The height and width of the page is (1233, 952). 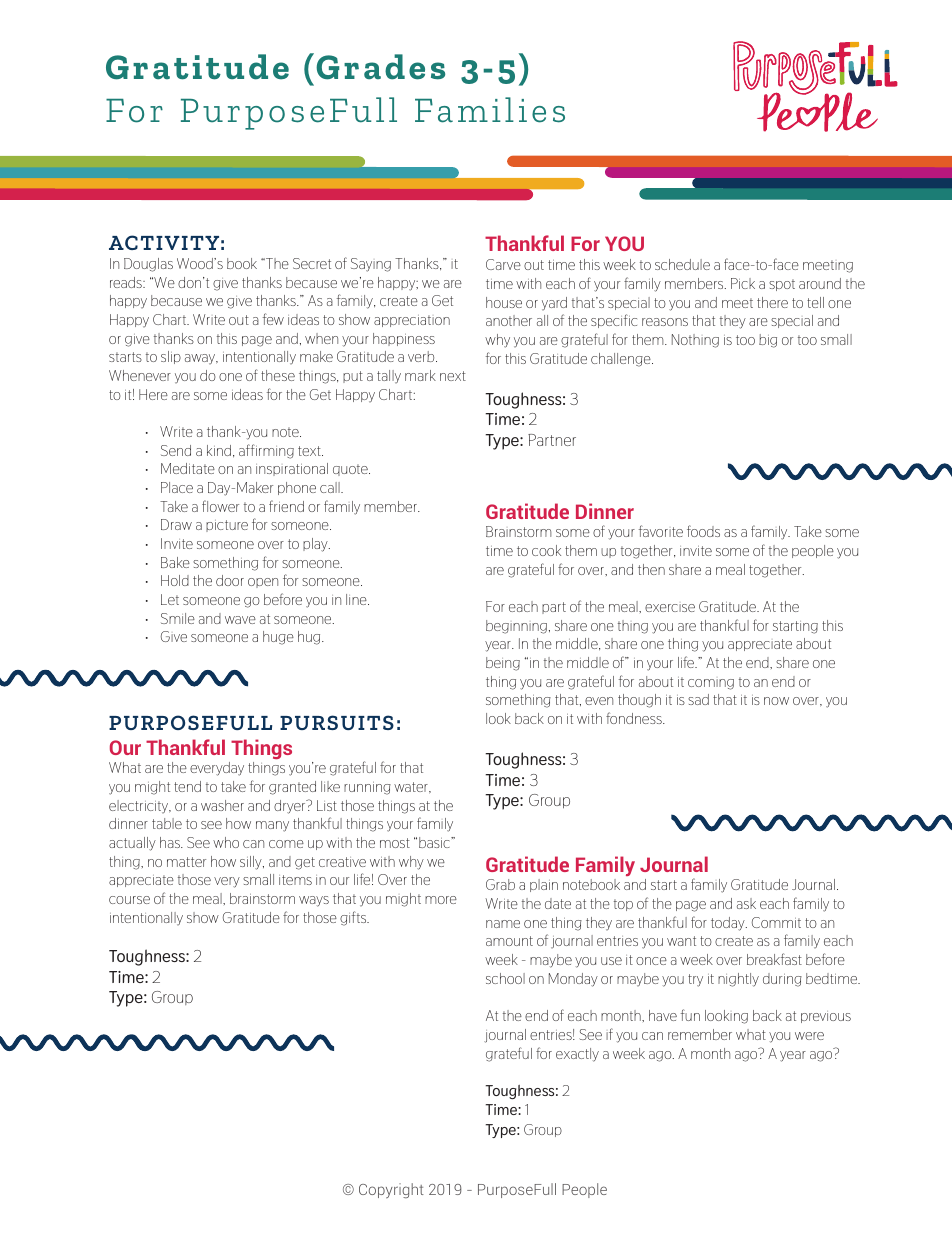 I want to click on now, so click(x=776, y=701).
